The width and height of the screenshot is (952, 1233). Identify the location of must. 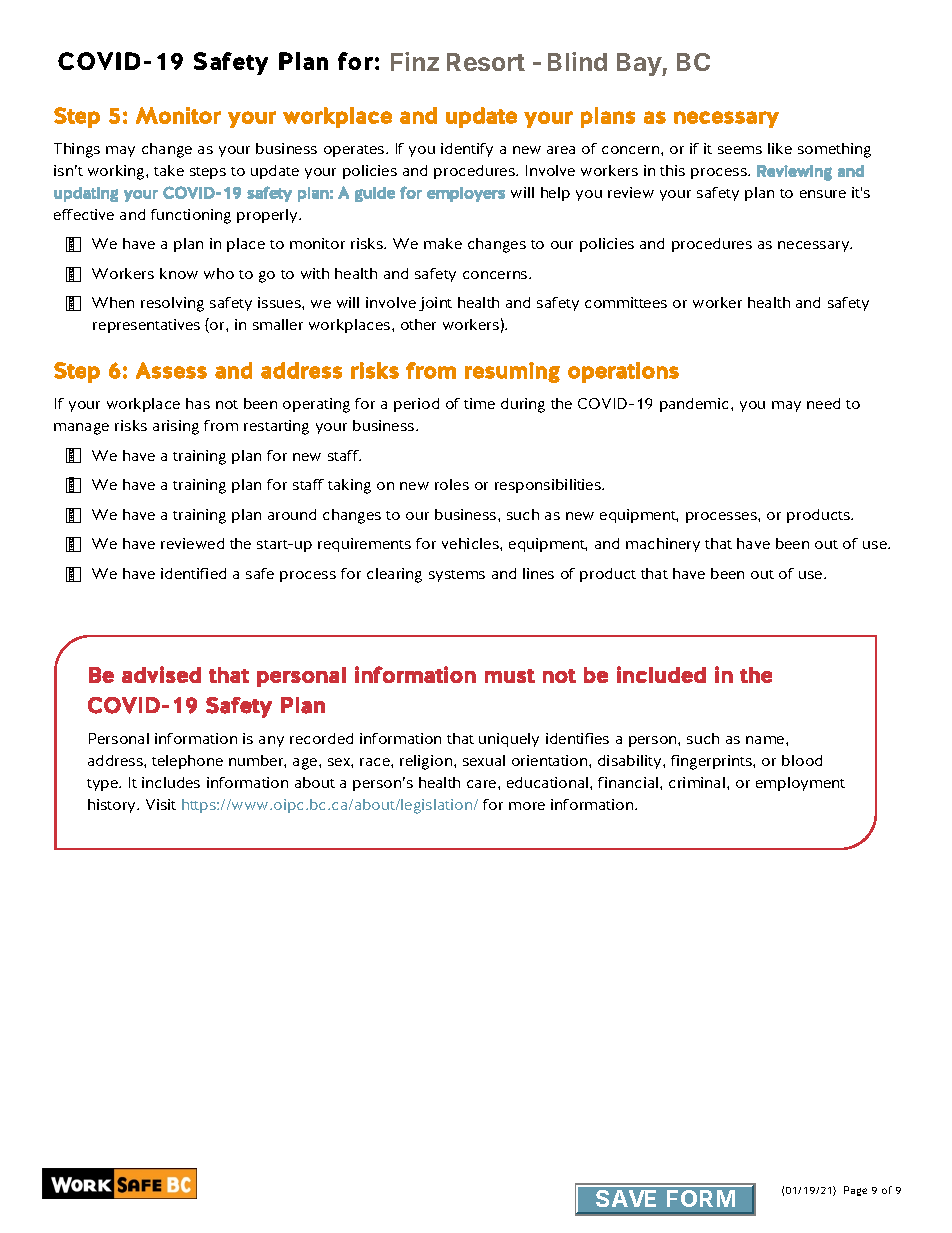
(510, 676).
